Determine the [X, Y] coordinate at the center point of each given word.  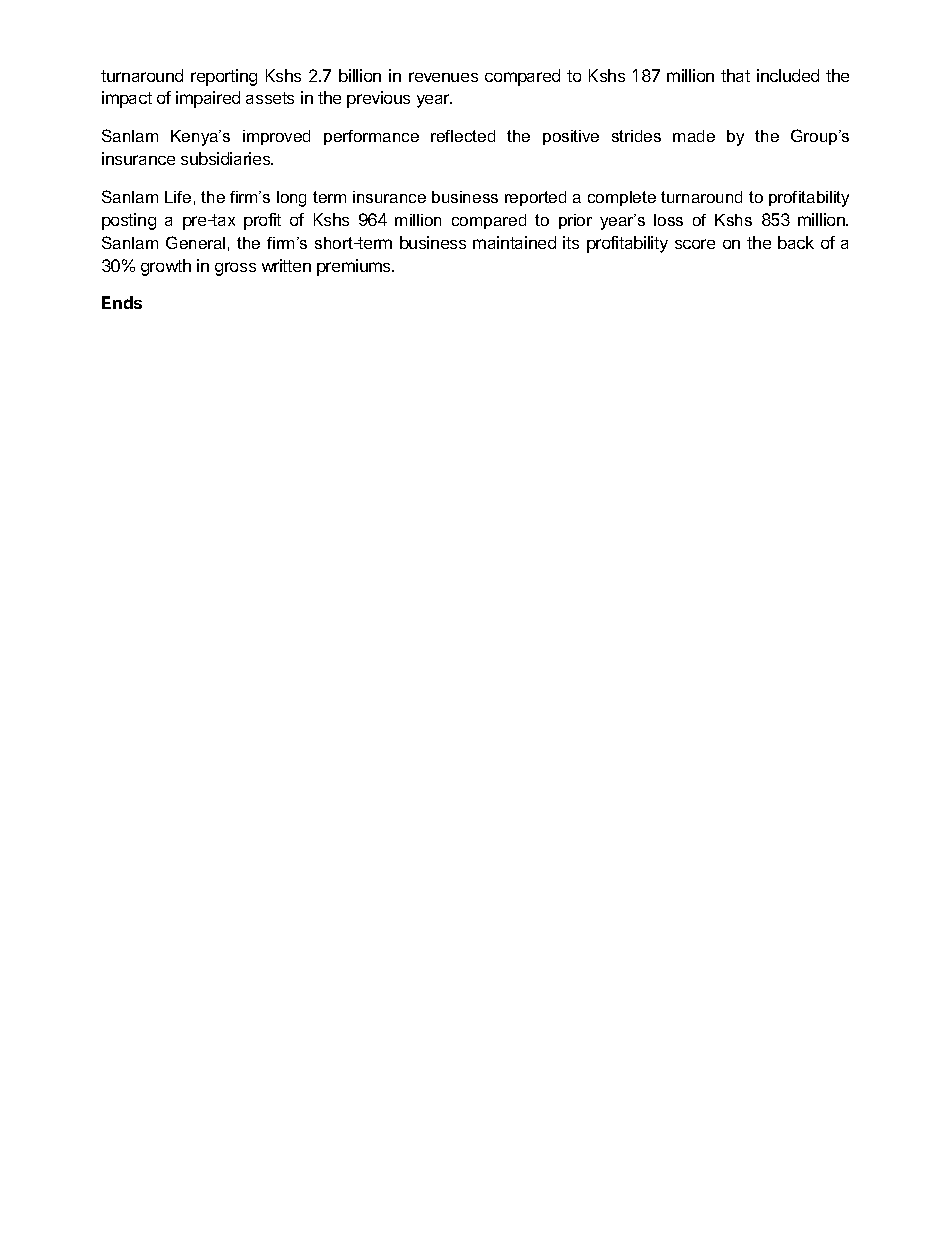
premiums [355, 267]
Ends [122, 302]
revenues [443, 77]
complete [622, 198]
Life [178, 197]
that [735, 75]
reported [535, 198]
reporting [224, 77]
